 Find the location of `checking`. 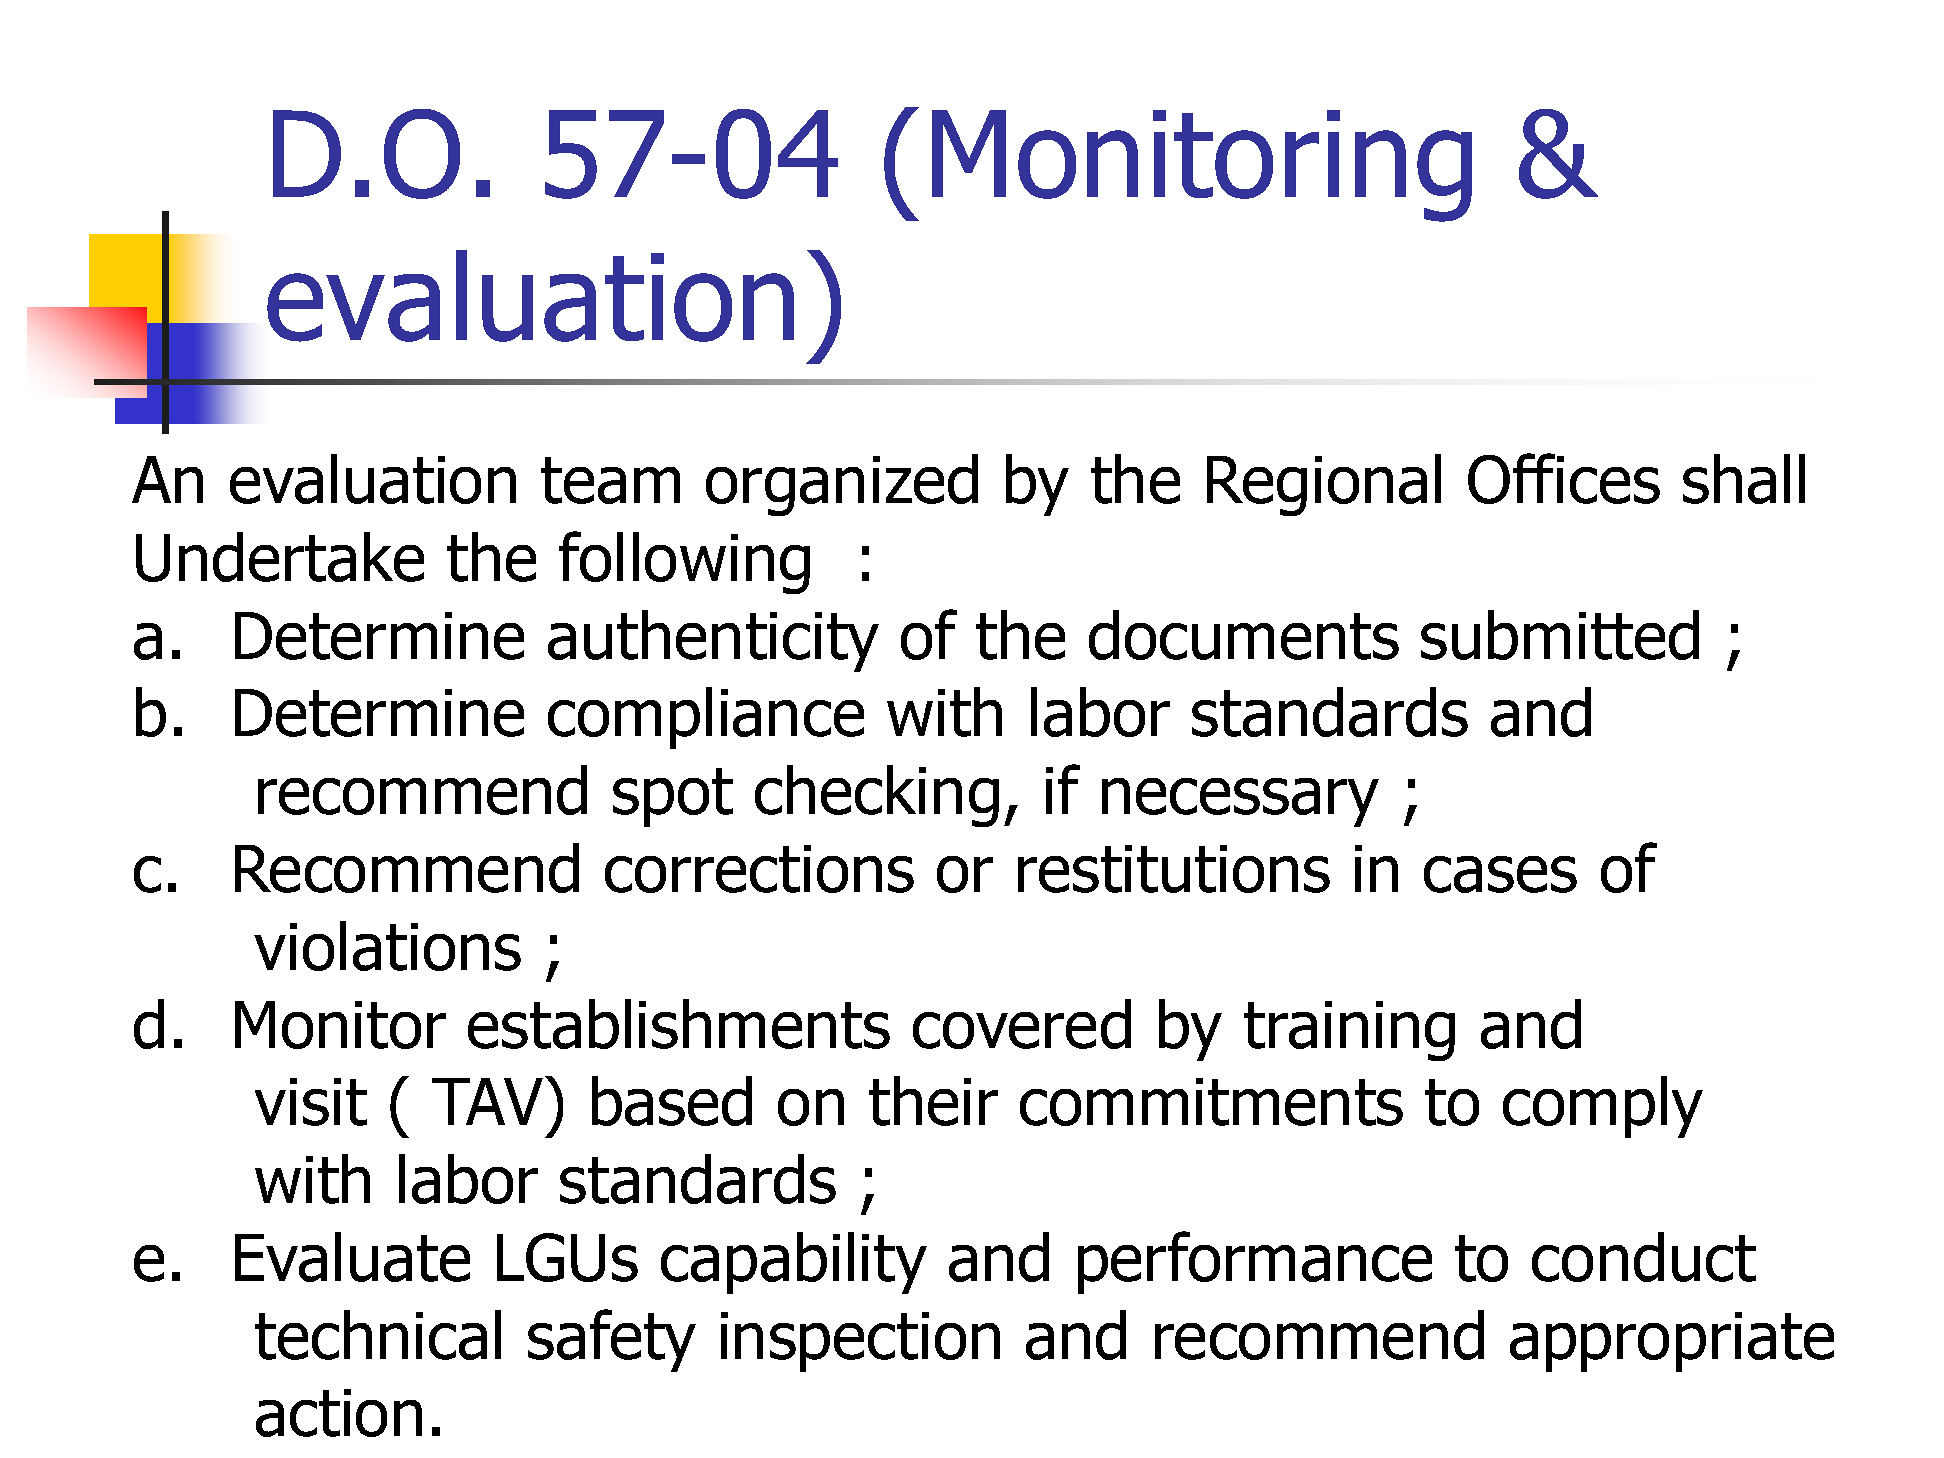

checking is located at coordinates (877, 796).
